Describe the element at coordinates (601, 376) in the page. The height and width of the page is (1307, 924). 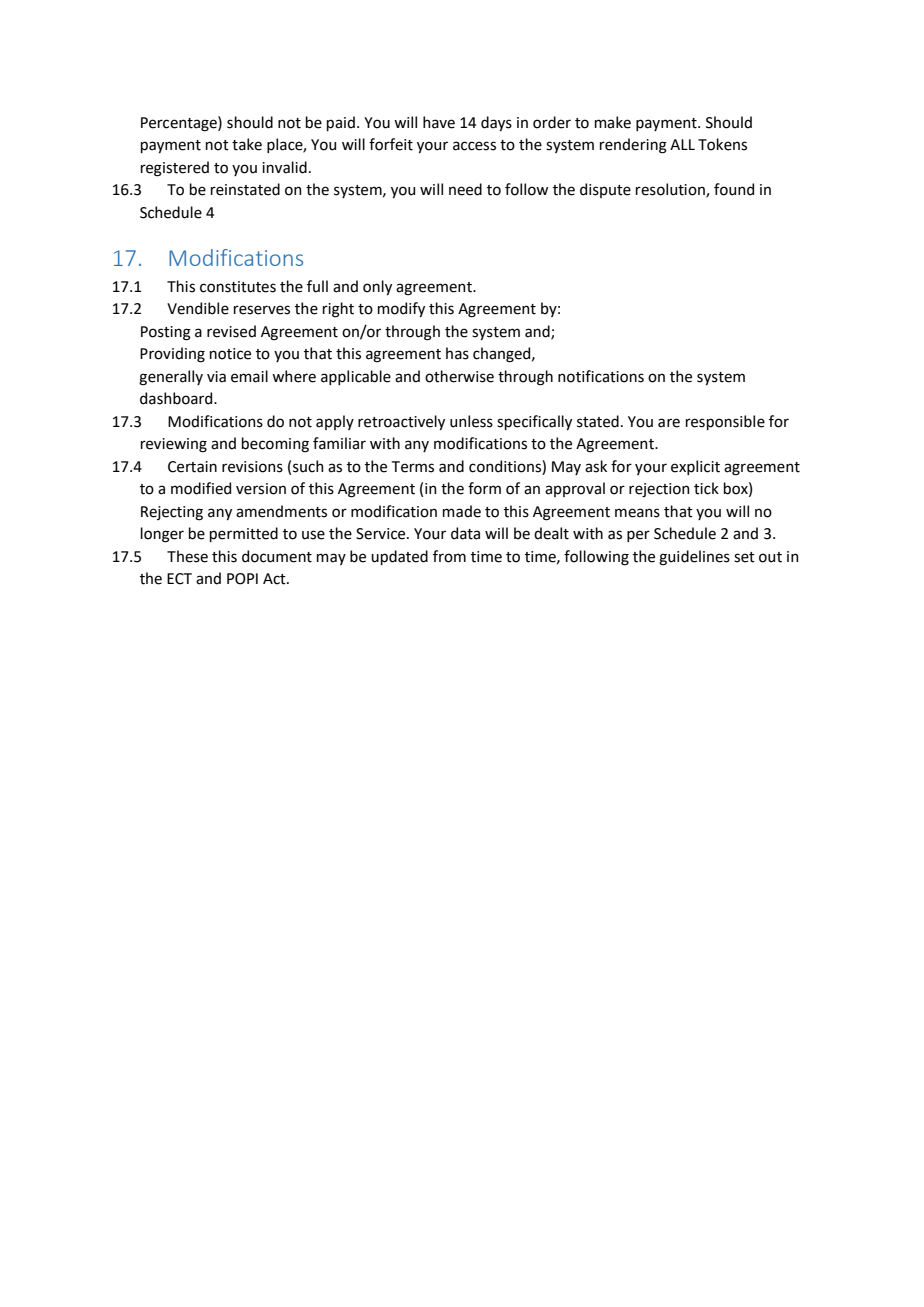
I see `notifications` at that location.
